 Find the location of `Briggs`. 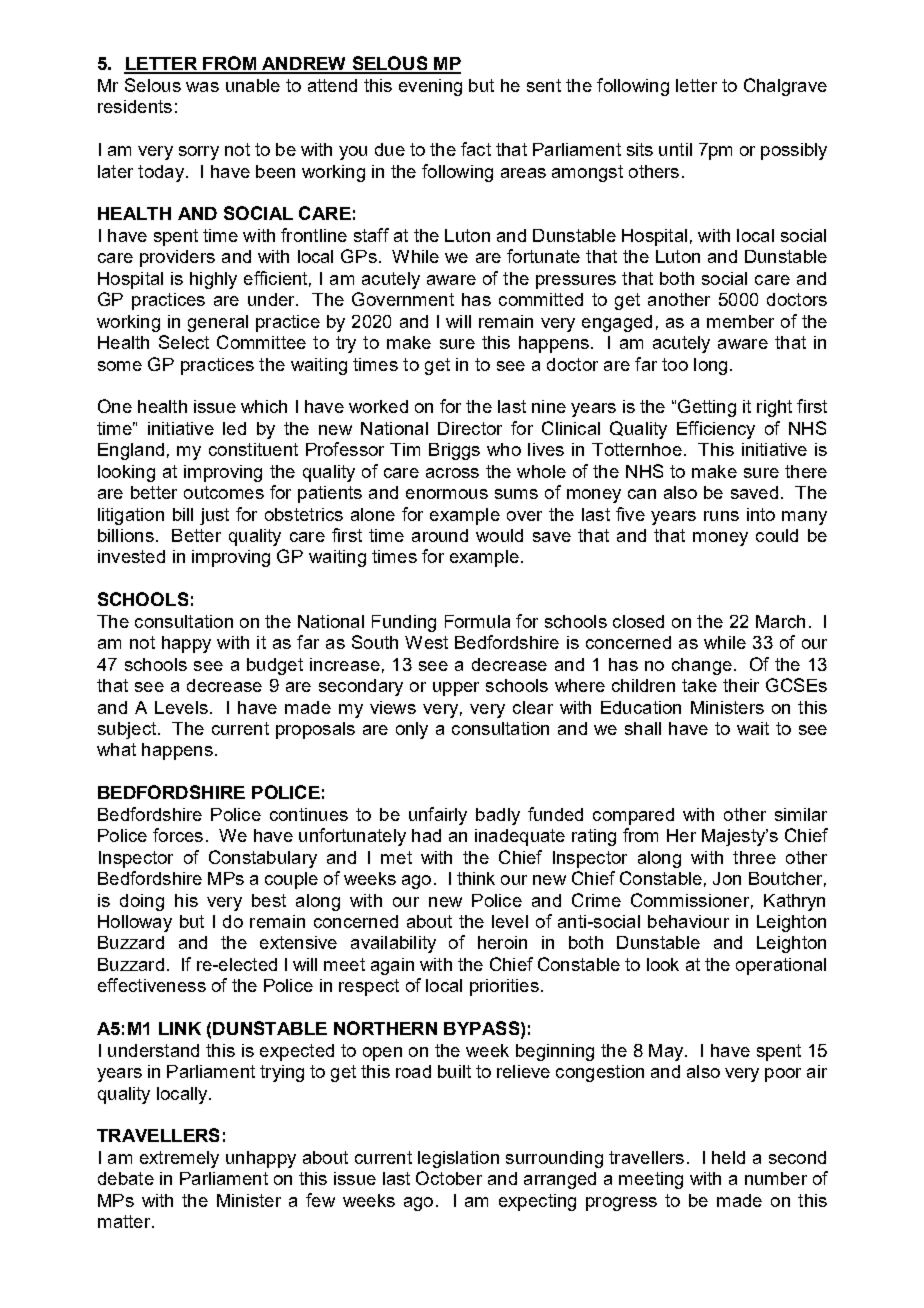

Briggs is located at coordinates (454, 451).
